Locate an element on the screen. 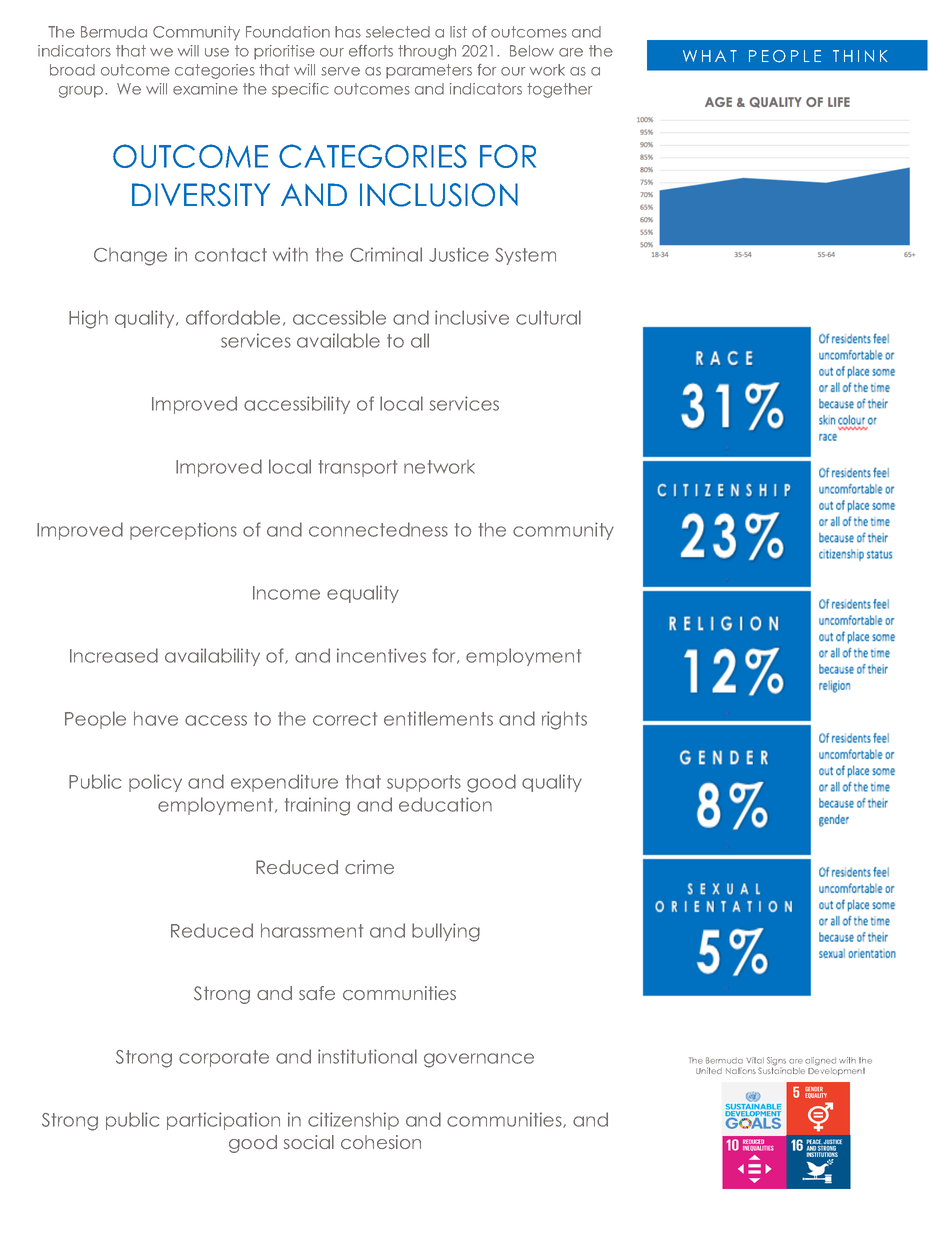 The image size is (952, 1233). parameters is located at coordinates (429, 71).
